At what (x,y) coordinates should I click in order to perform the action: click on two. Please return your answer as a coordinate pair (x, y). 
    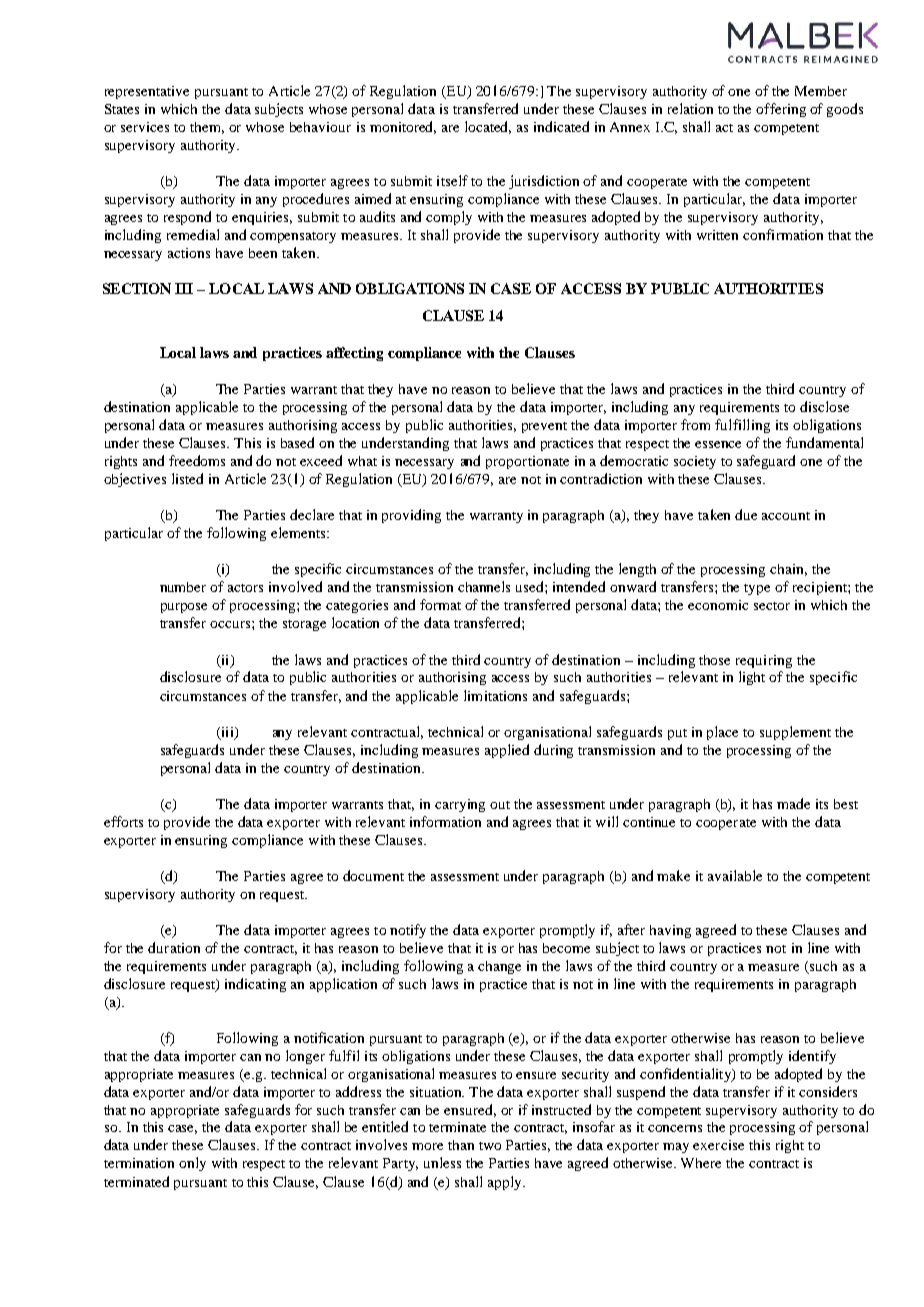
    Looking at the image, I should click on (490, 1146).
